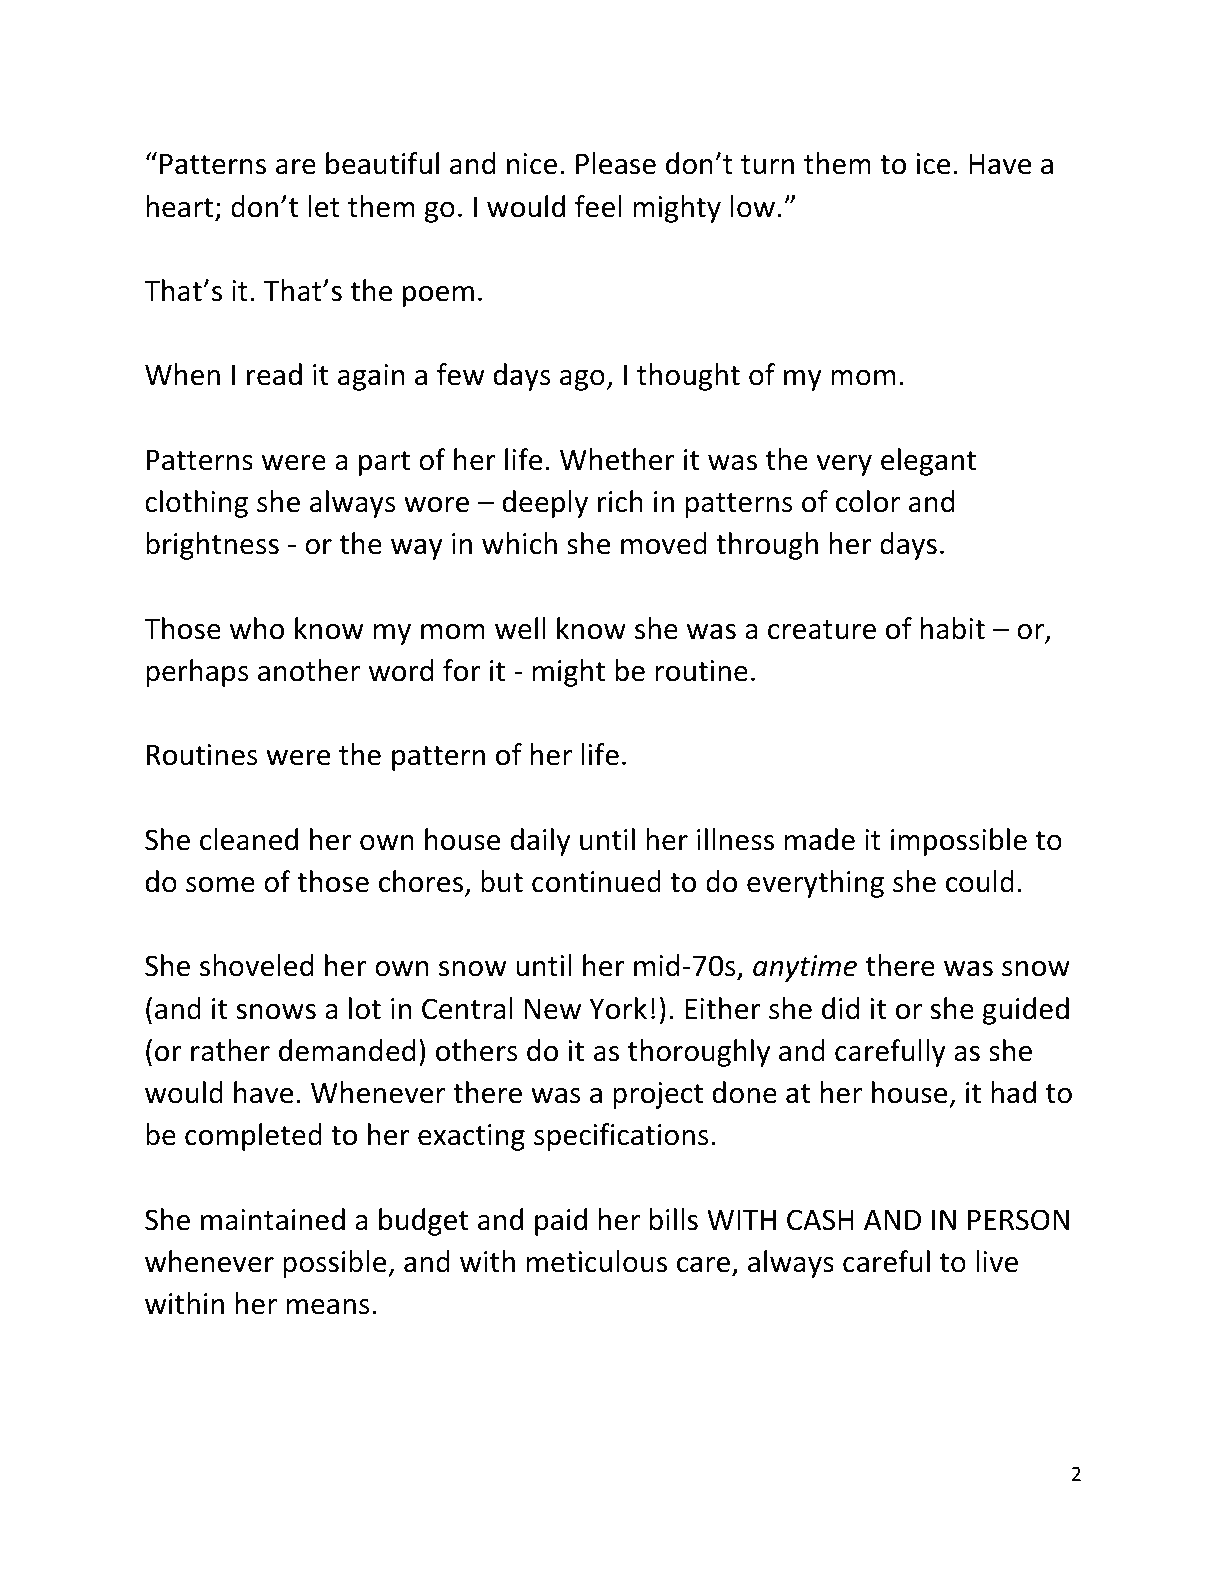 This screenshot has height=1586, width=1226. Describe the element at coordinates (767, 165) in the screenshot. I see `turn` at that location.
